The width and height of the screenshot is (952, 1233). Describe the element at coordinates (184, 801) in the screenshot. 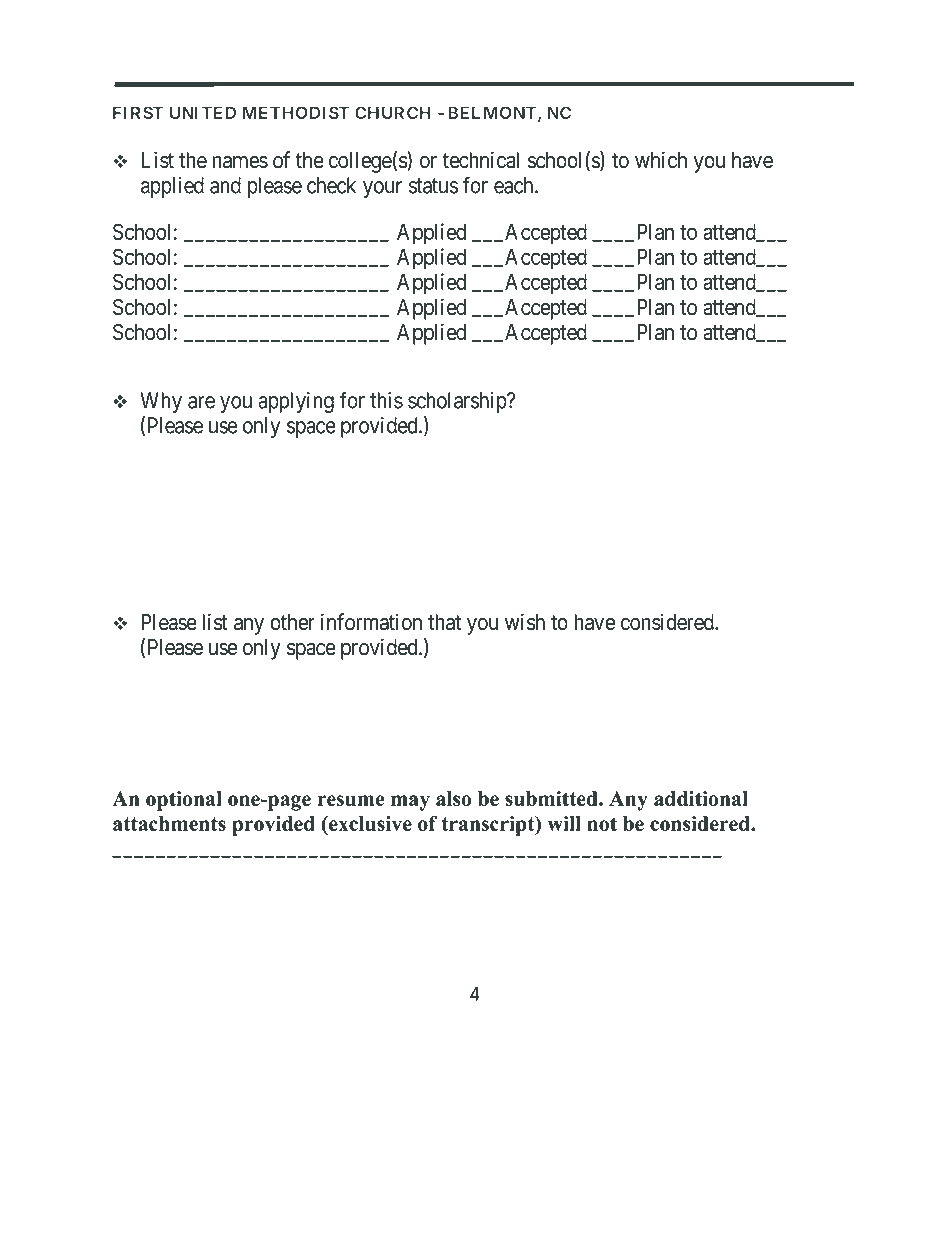

I see `optional` at that location.
